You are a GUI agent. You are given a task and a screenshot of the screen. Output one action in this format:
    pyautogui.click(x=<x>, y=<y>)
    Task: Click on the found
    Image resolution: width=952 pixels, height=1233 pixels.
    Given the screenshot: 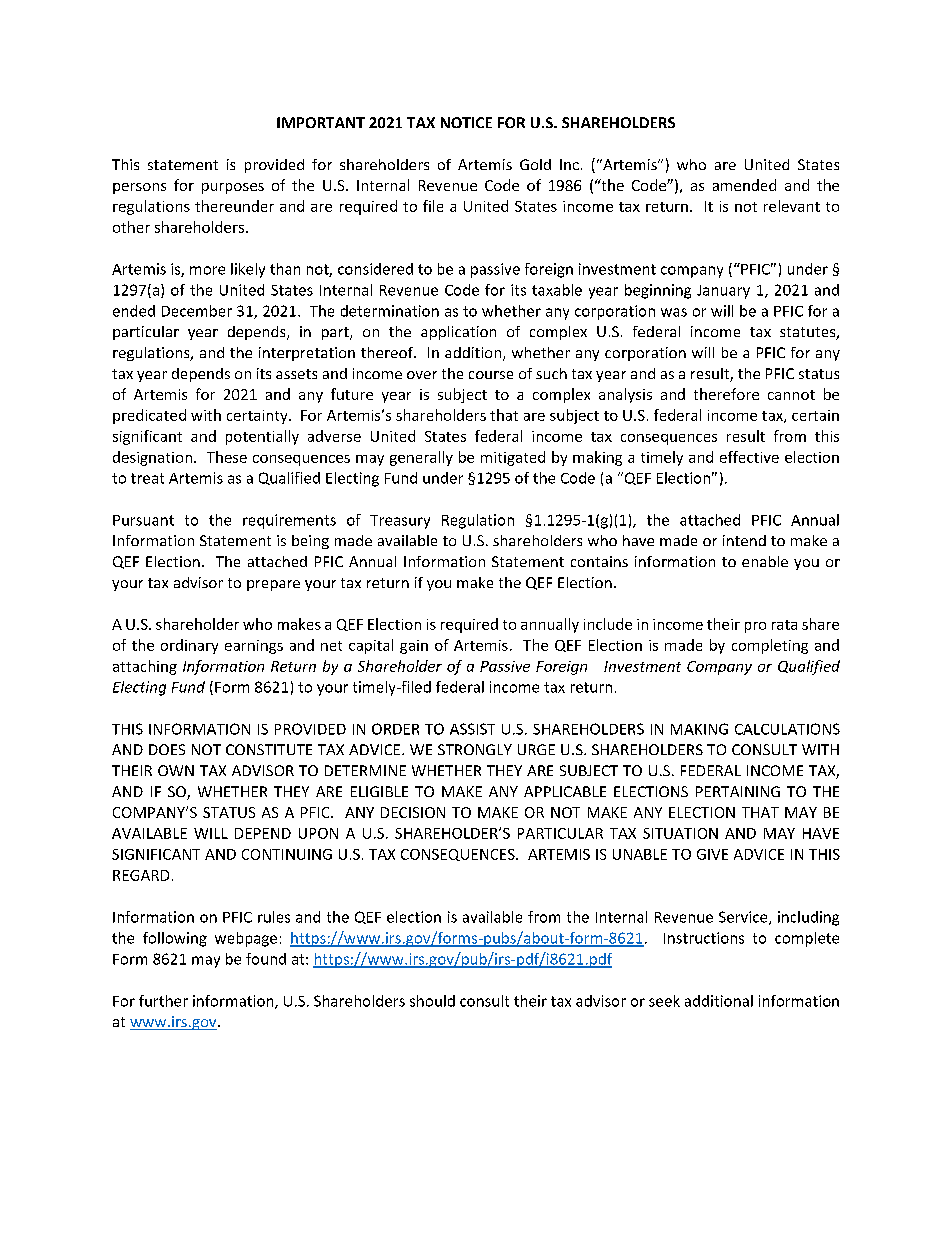 What is the action you would take?
    pyautogui.click(x=266, y=959)
